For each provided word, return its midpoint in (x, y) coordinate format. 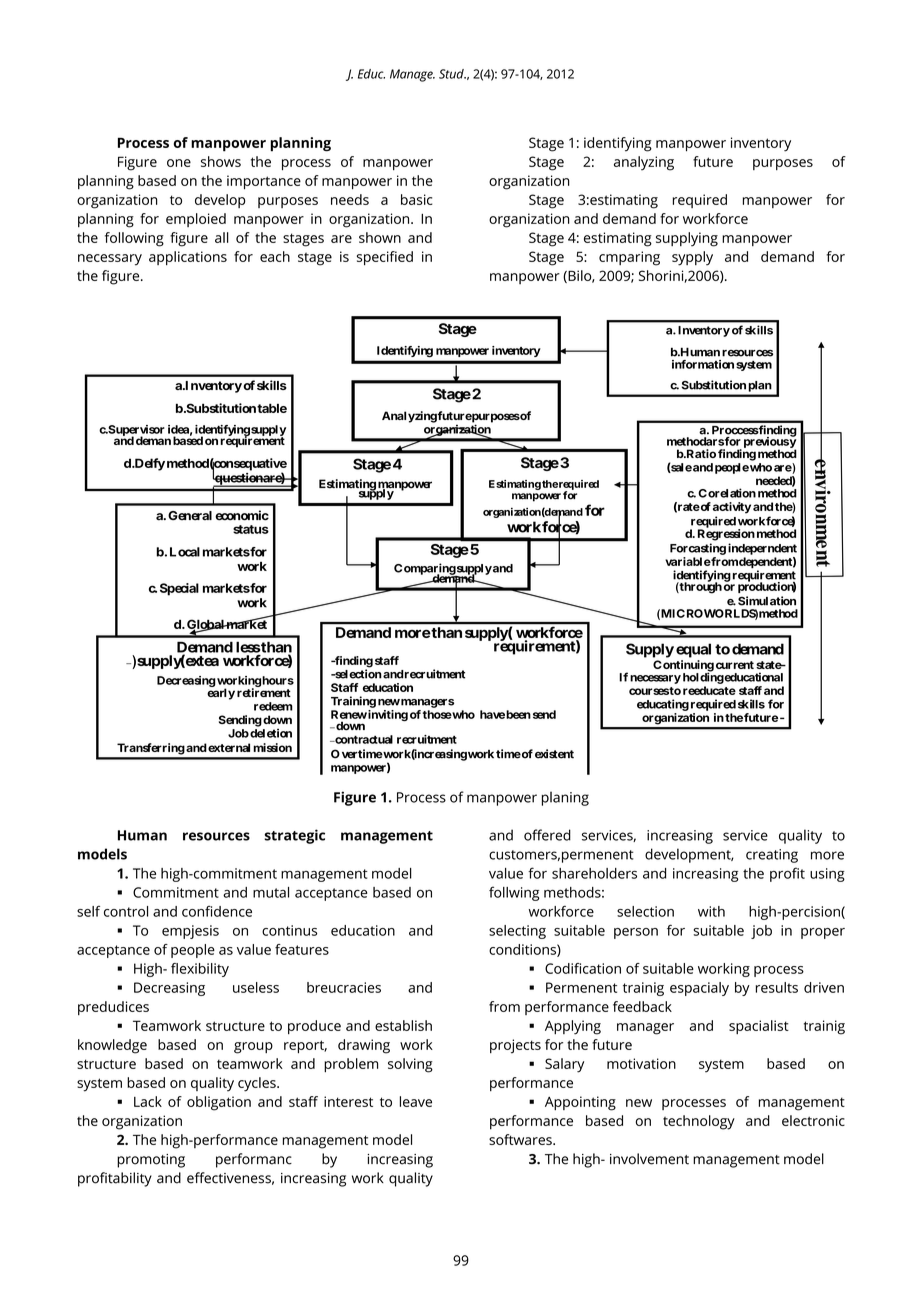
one (179, 163)
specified (385, 258)
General (190, 516)
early (221, 694)
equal (693, 650)
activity (732, 508)
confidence (217, 911)
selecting (517, 932)
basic (416, 199)
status (251, 529)
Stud (452, 74)
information (703, 364)
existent (554, 754)
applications (188, 258)
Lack (148, 1101)
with (711, 911)
